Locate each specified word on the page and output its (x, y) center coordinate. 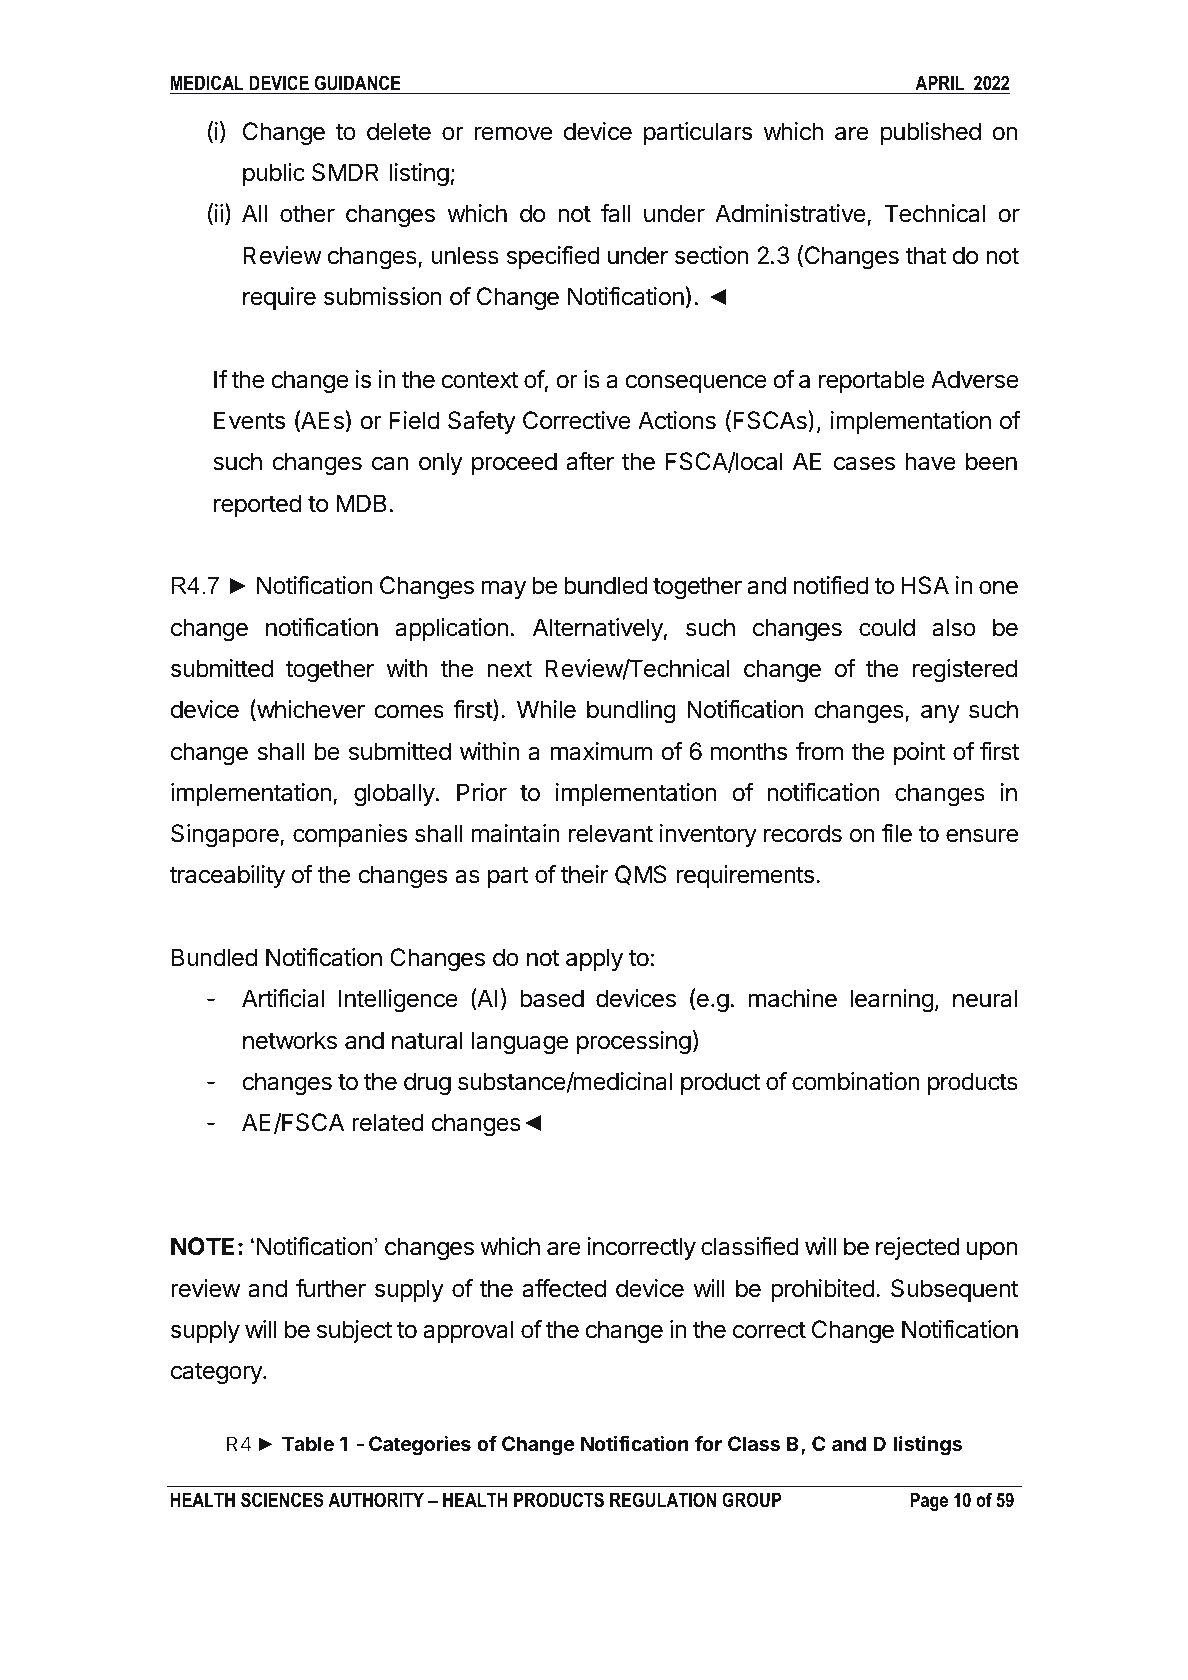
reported (257, 505)
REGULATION (663, 1500)
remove (513, 133)
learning (892, 1000)
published (931, 133)
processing (634, 1042)
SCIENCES (282, 1500)
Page (929, 1501)
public (274, 174)
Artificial (283, 998)
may (503, 589)
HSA (925, 585)
